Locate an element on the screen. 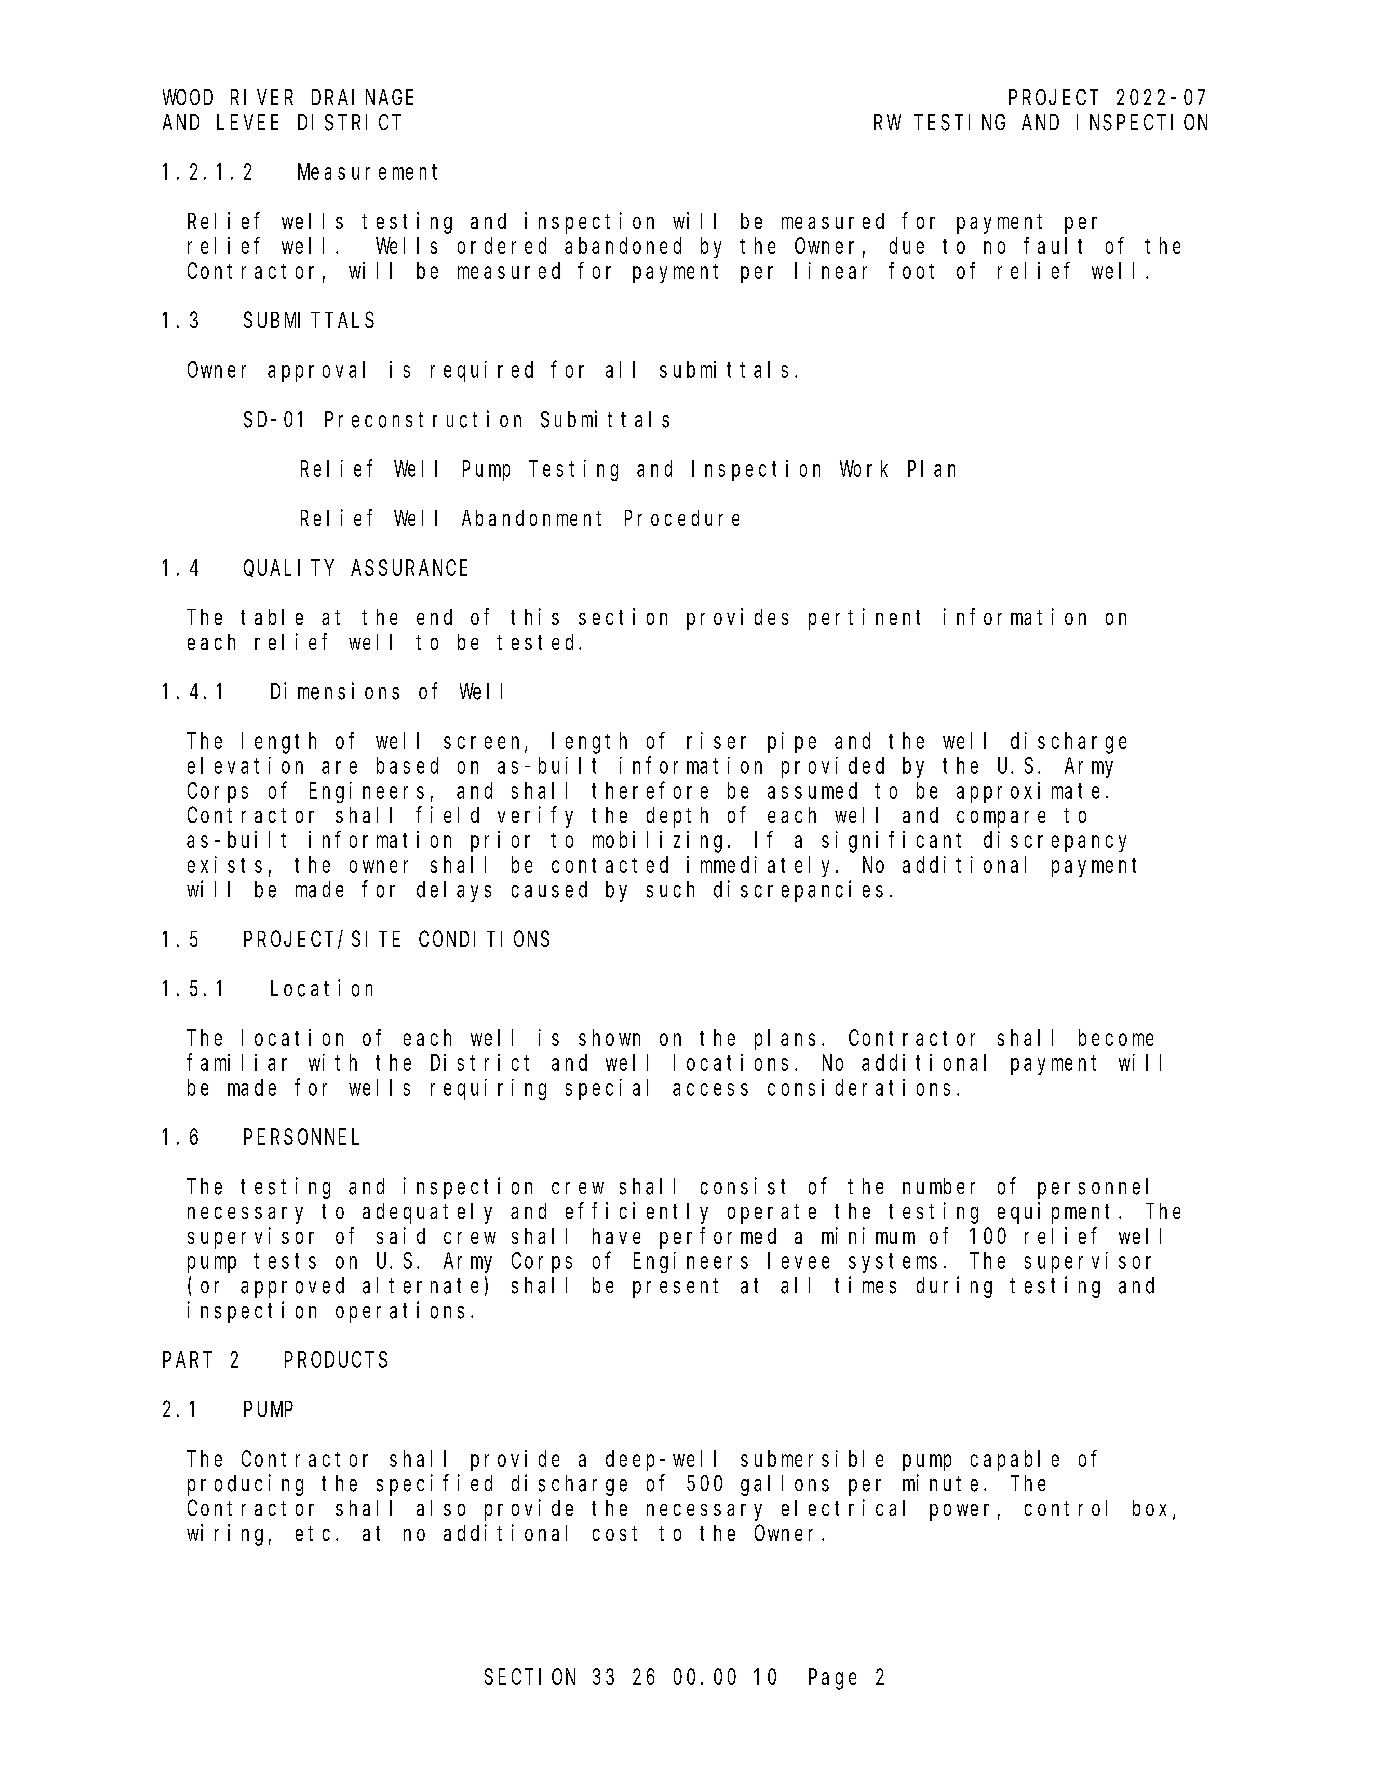  producing is located at coordinates (245, 1485).
